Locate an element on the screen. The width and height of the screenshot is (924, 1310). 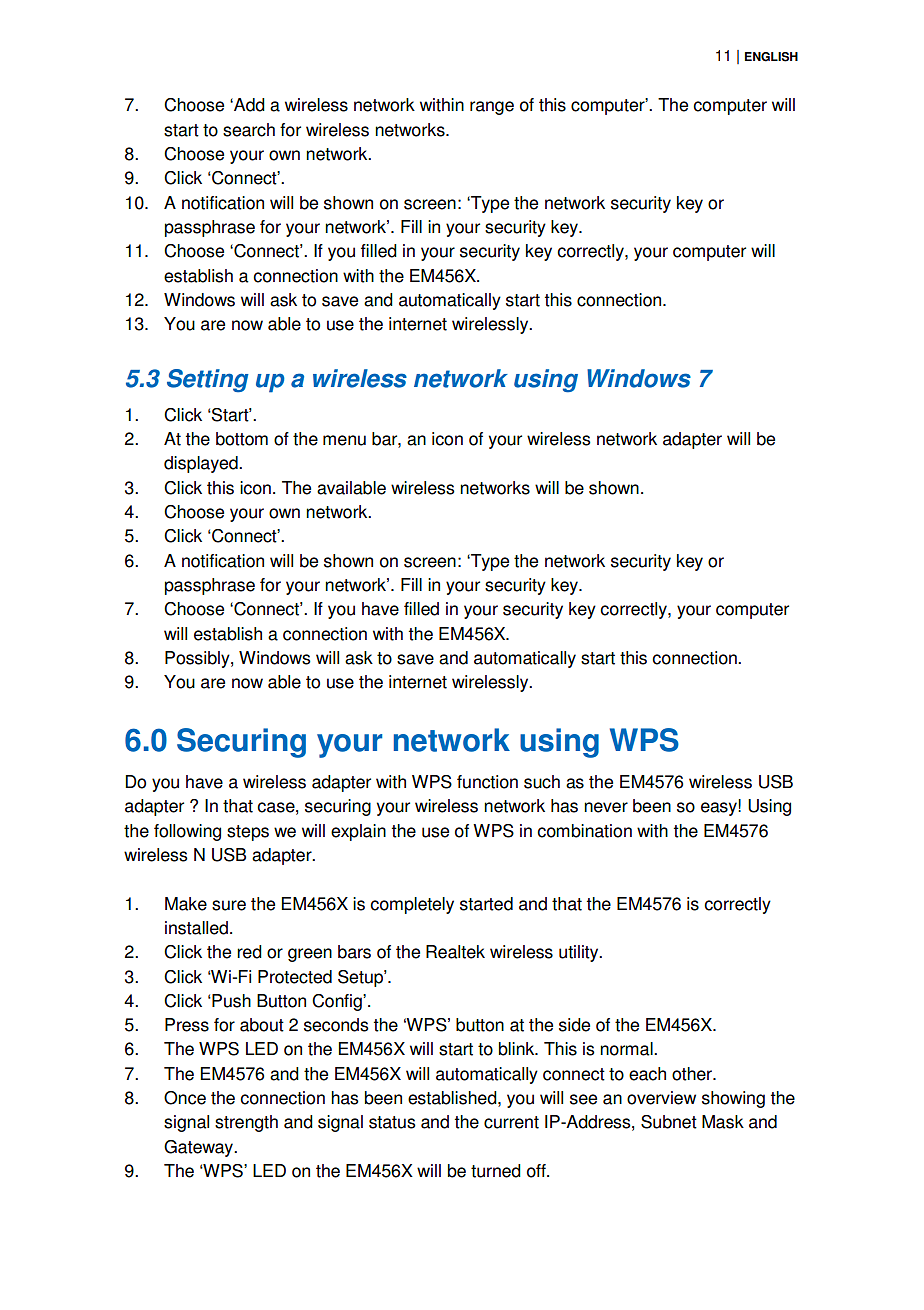
bottom is located at coordinates (242, 439).
